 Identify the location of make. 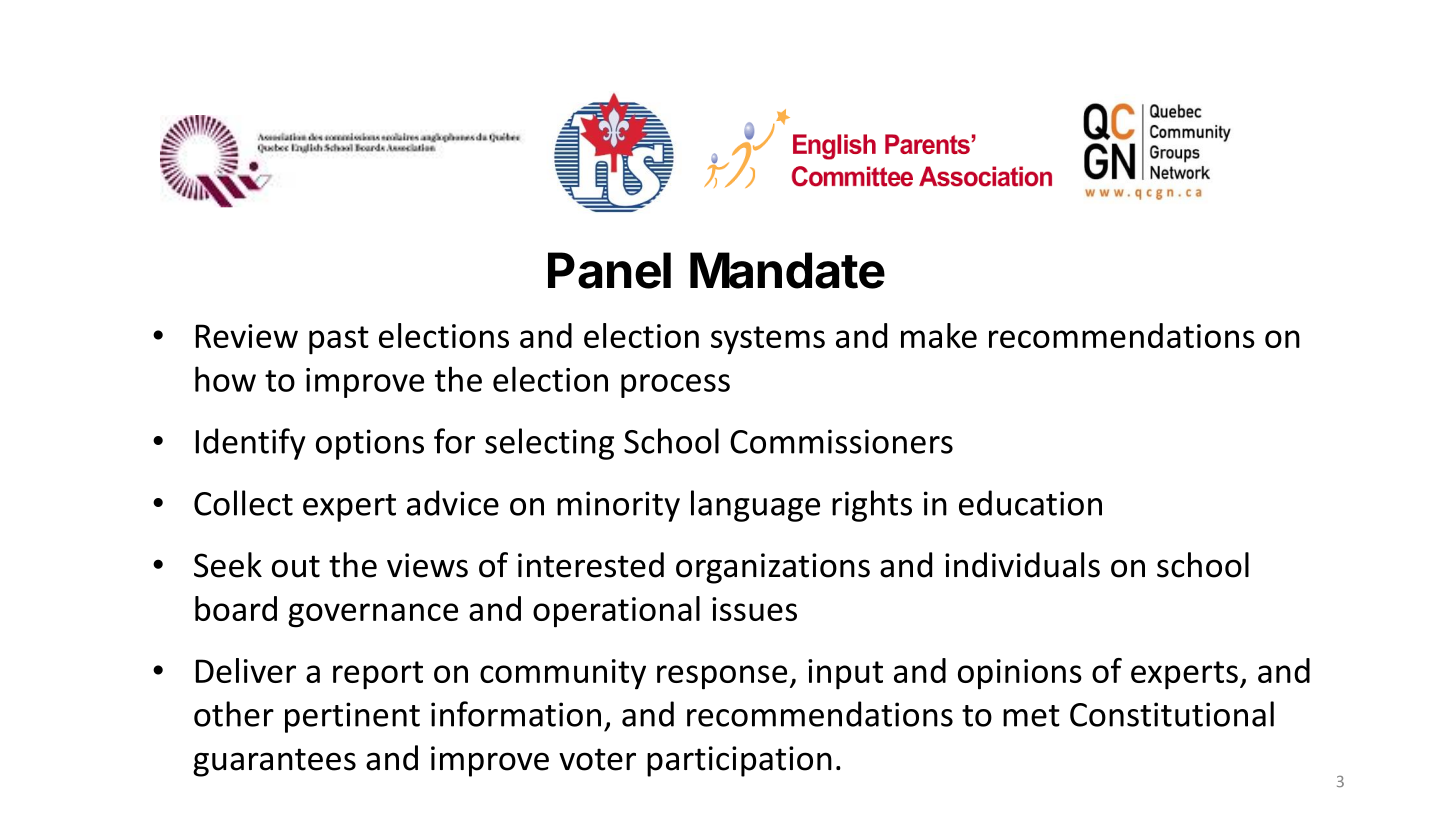
(939, 335).
